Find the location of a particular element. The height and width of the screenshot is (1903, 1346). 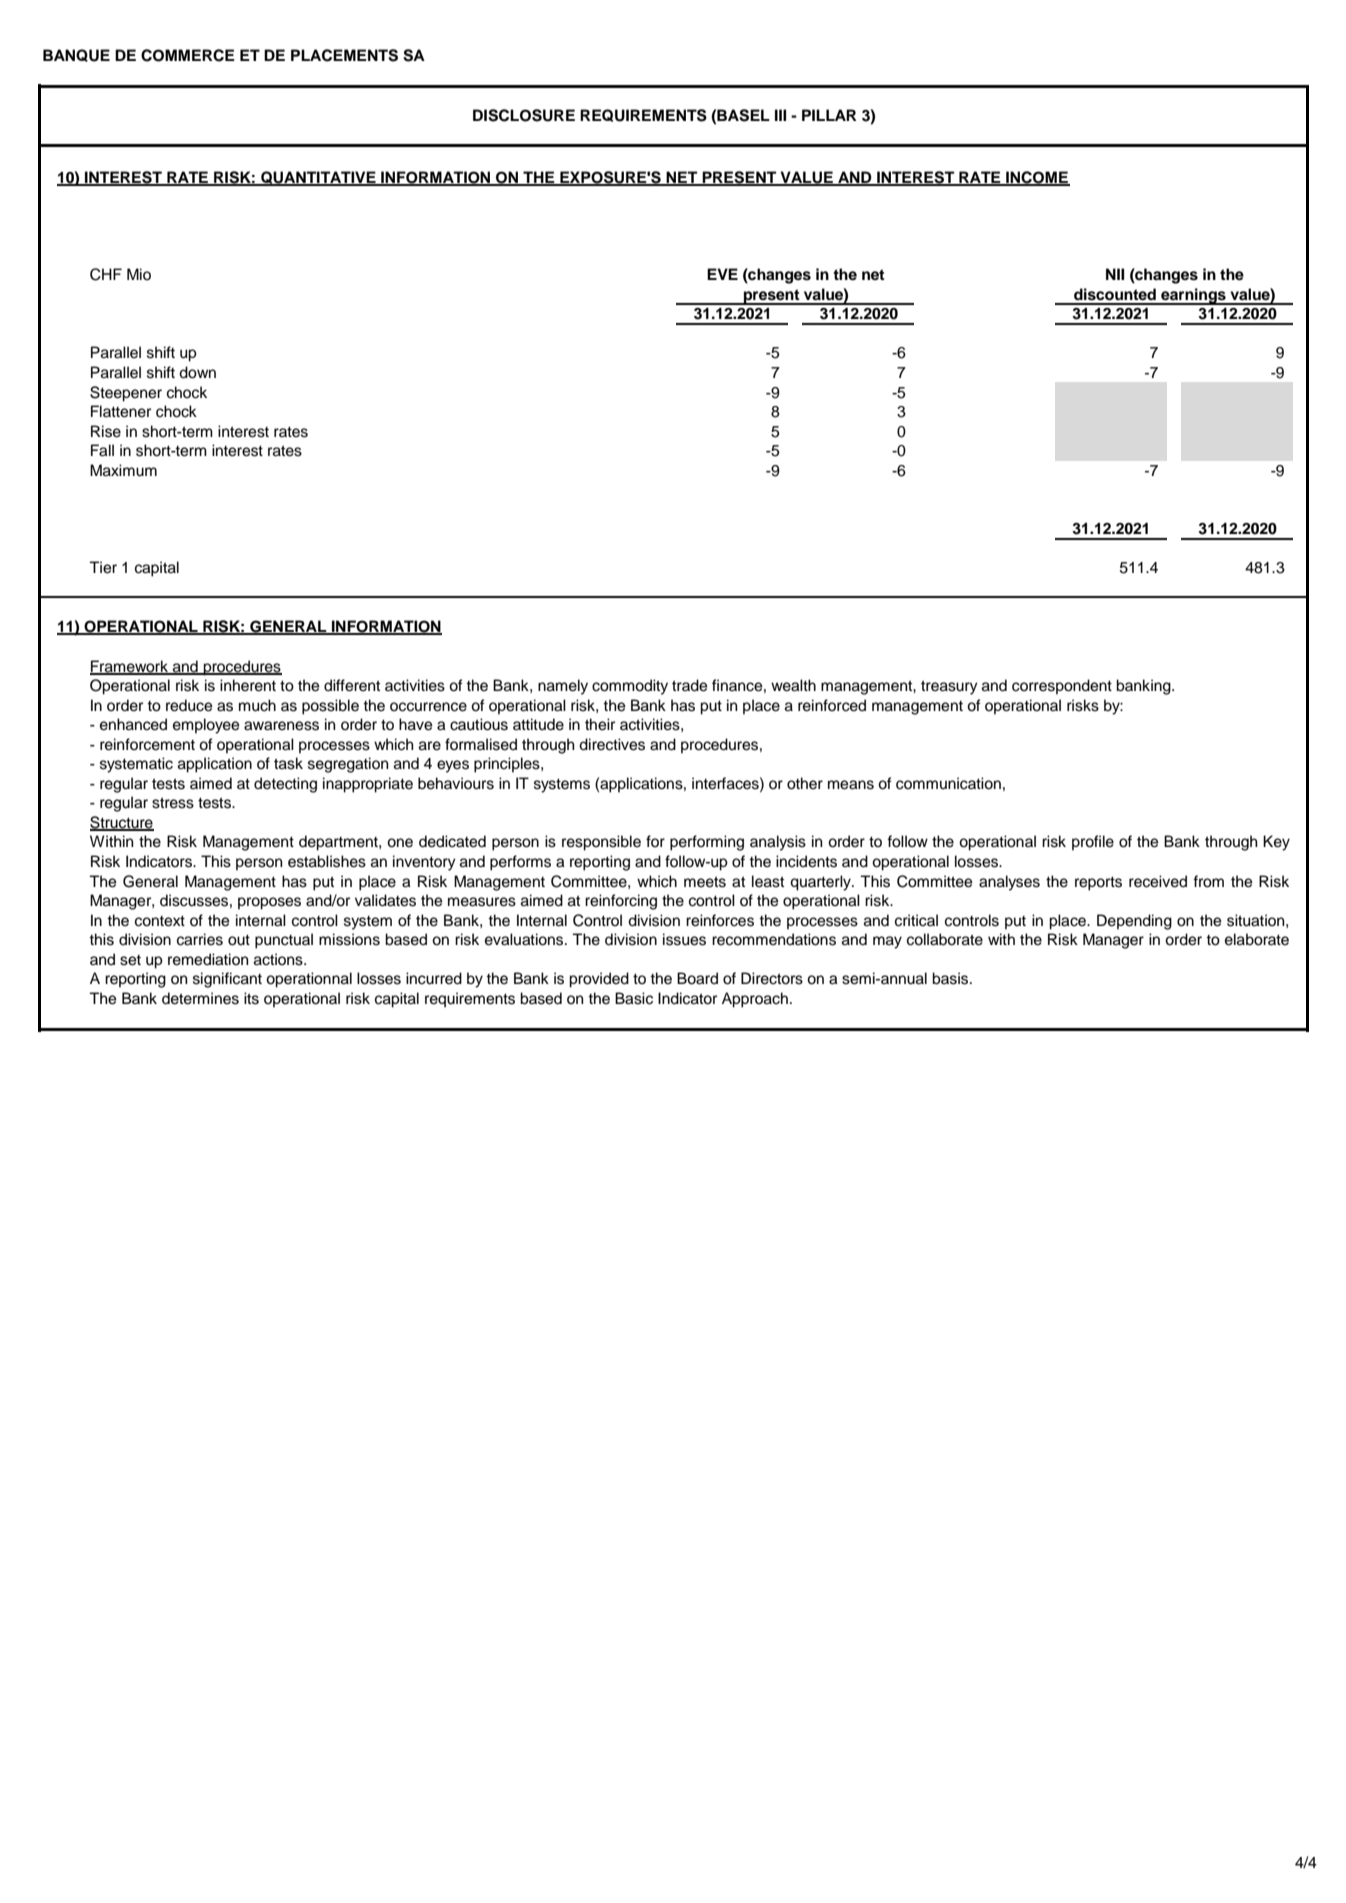

earnings is located at coordinates (1193, 296).
